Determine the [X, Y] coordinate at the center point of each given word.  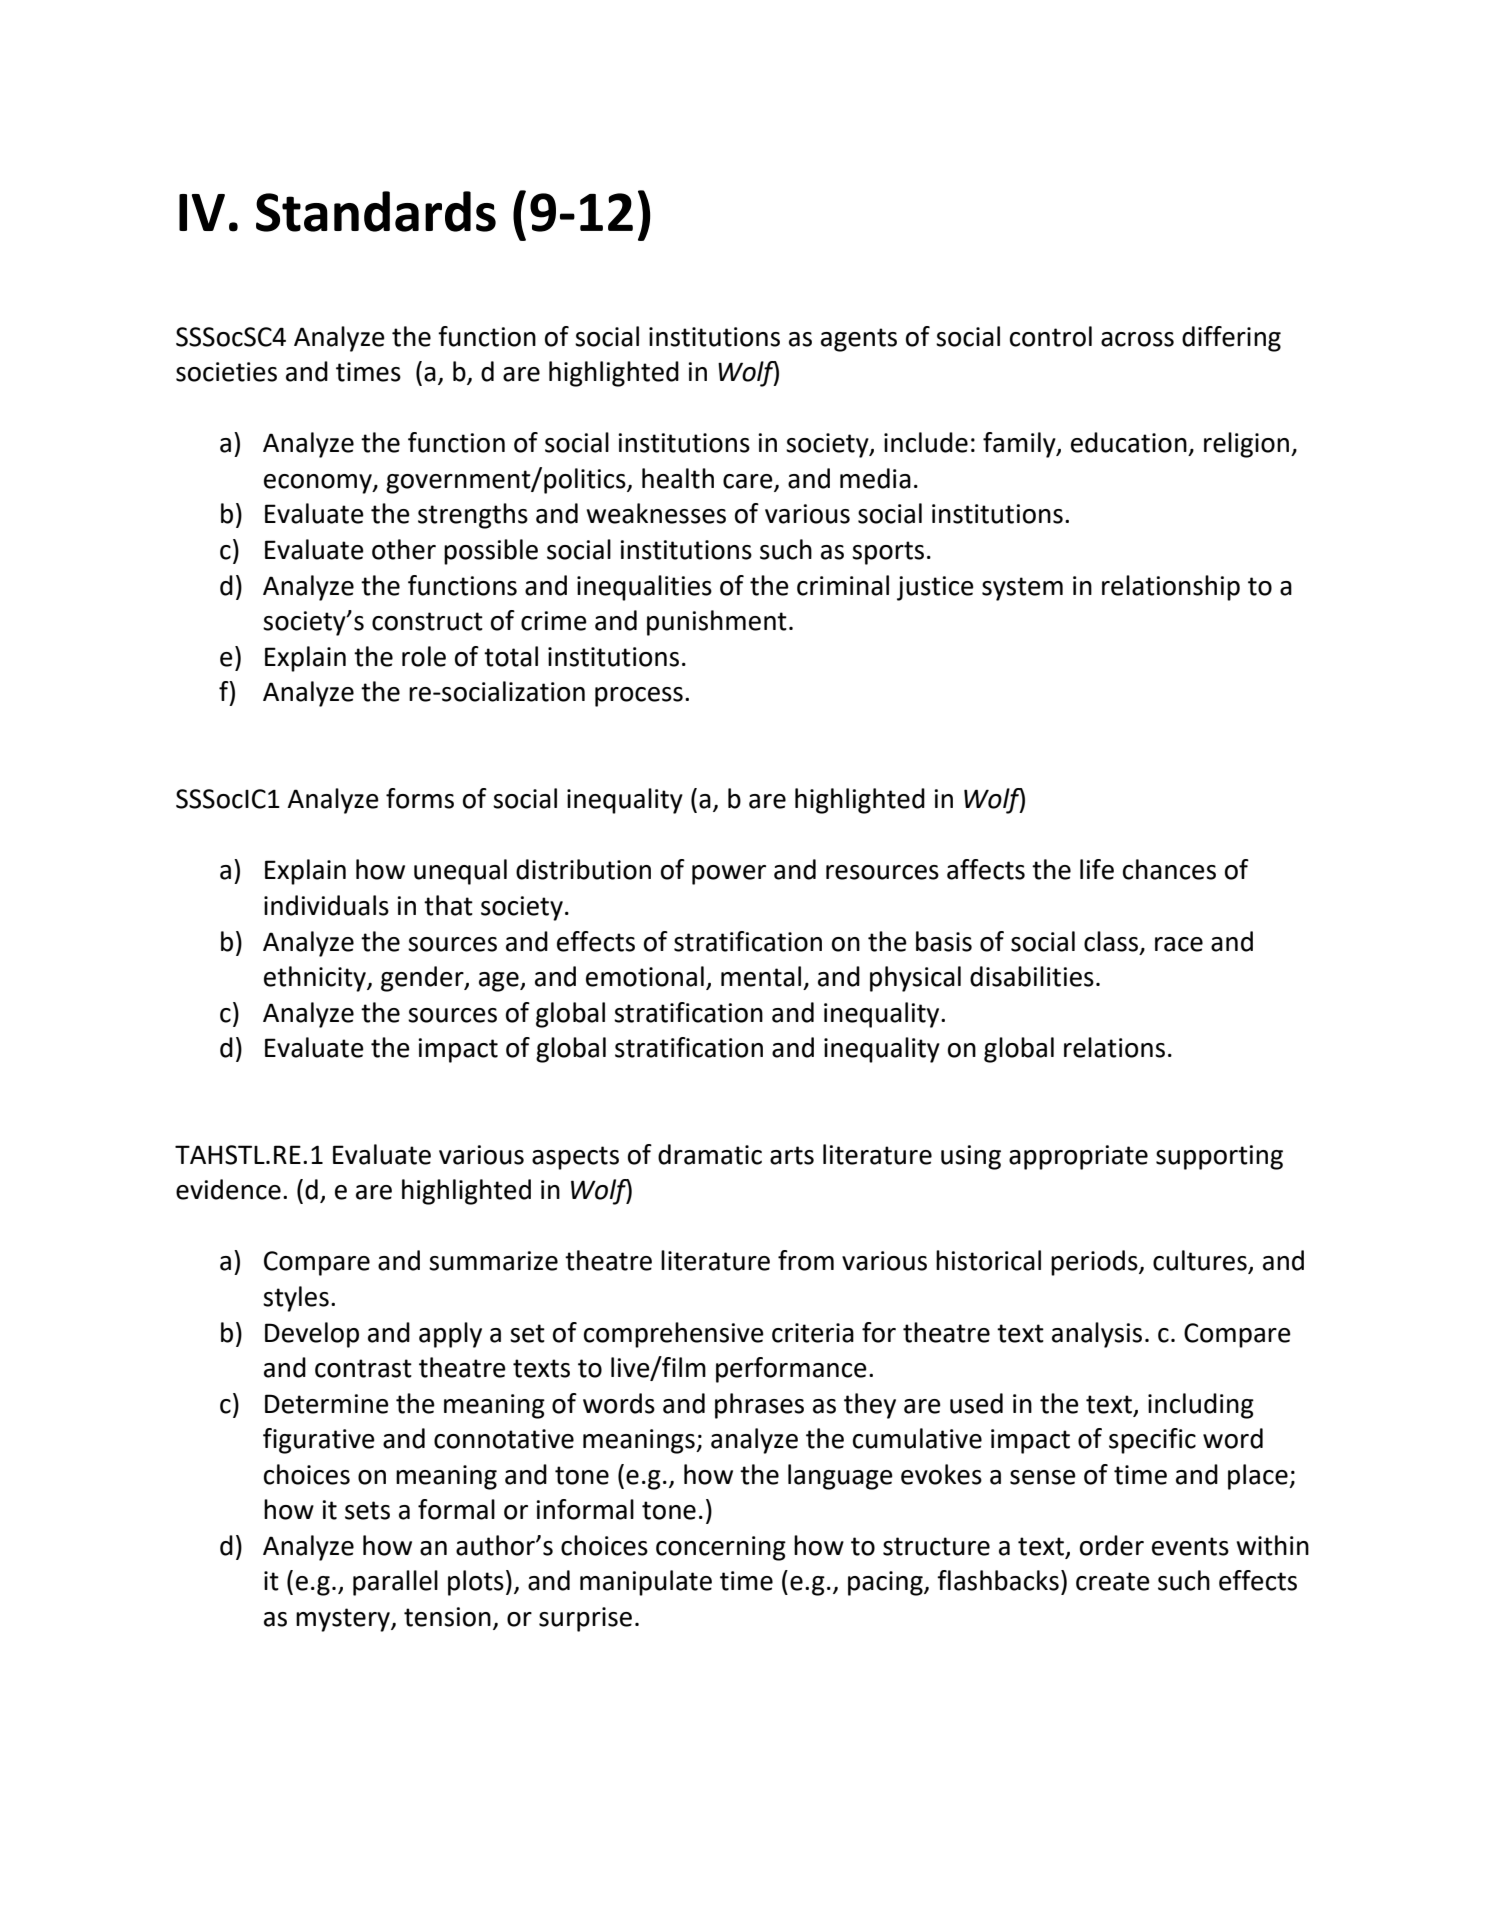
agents [859, 340]
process [639, 697]
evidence [228, 1189]
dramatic [710, 1154]
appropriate [1078, 1157]
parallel [395, 1583]
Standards [376, 211]
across [1137, 339]
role [424, 656]
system [1022, 589]
